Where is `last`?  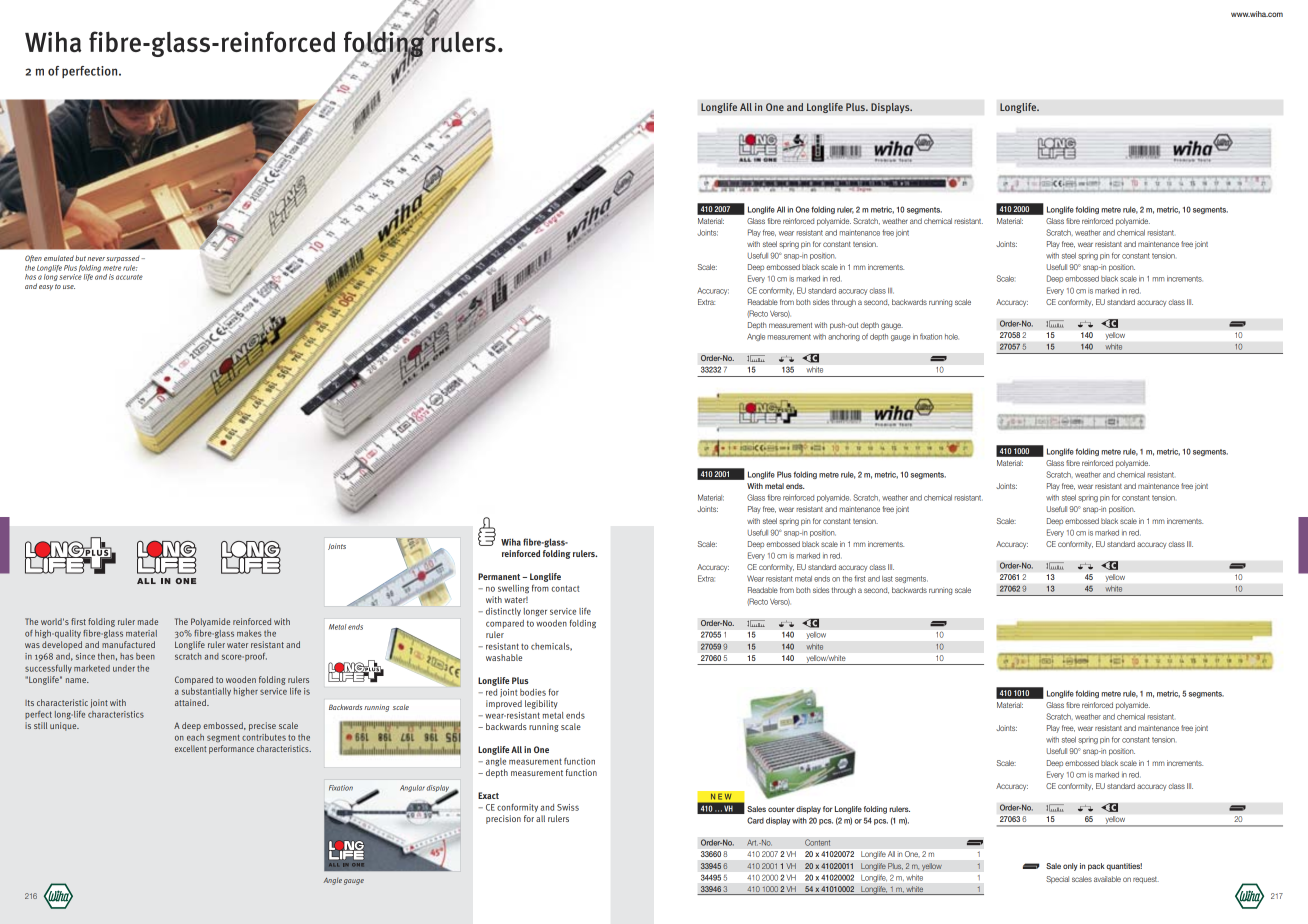 last is located at coordinates (887, 579).
